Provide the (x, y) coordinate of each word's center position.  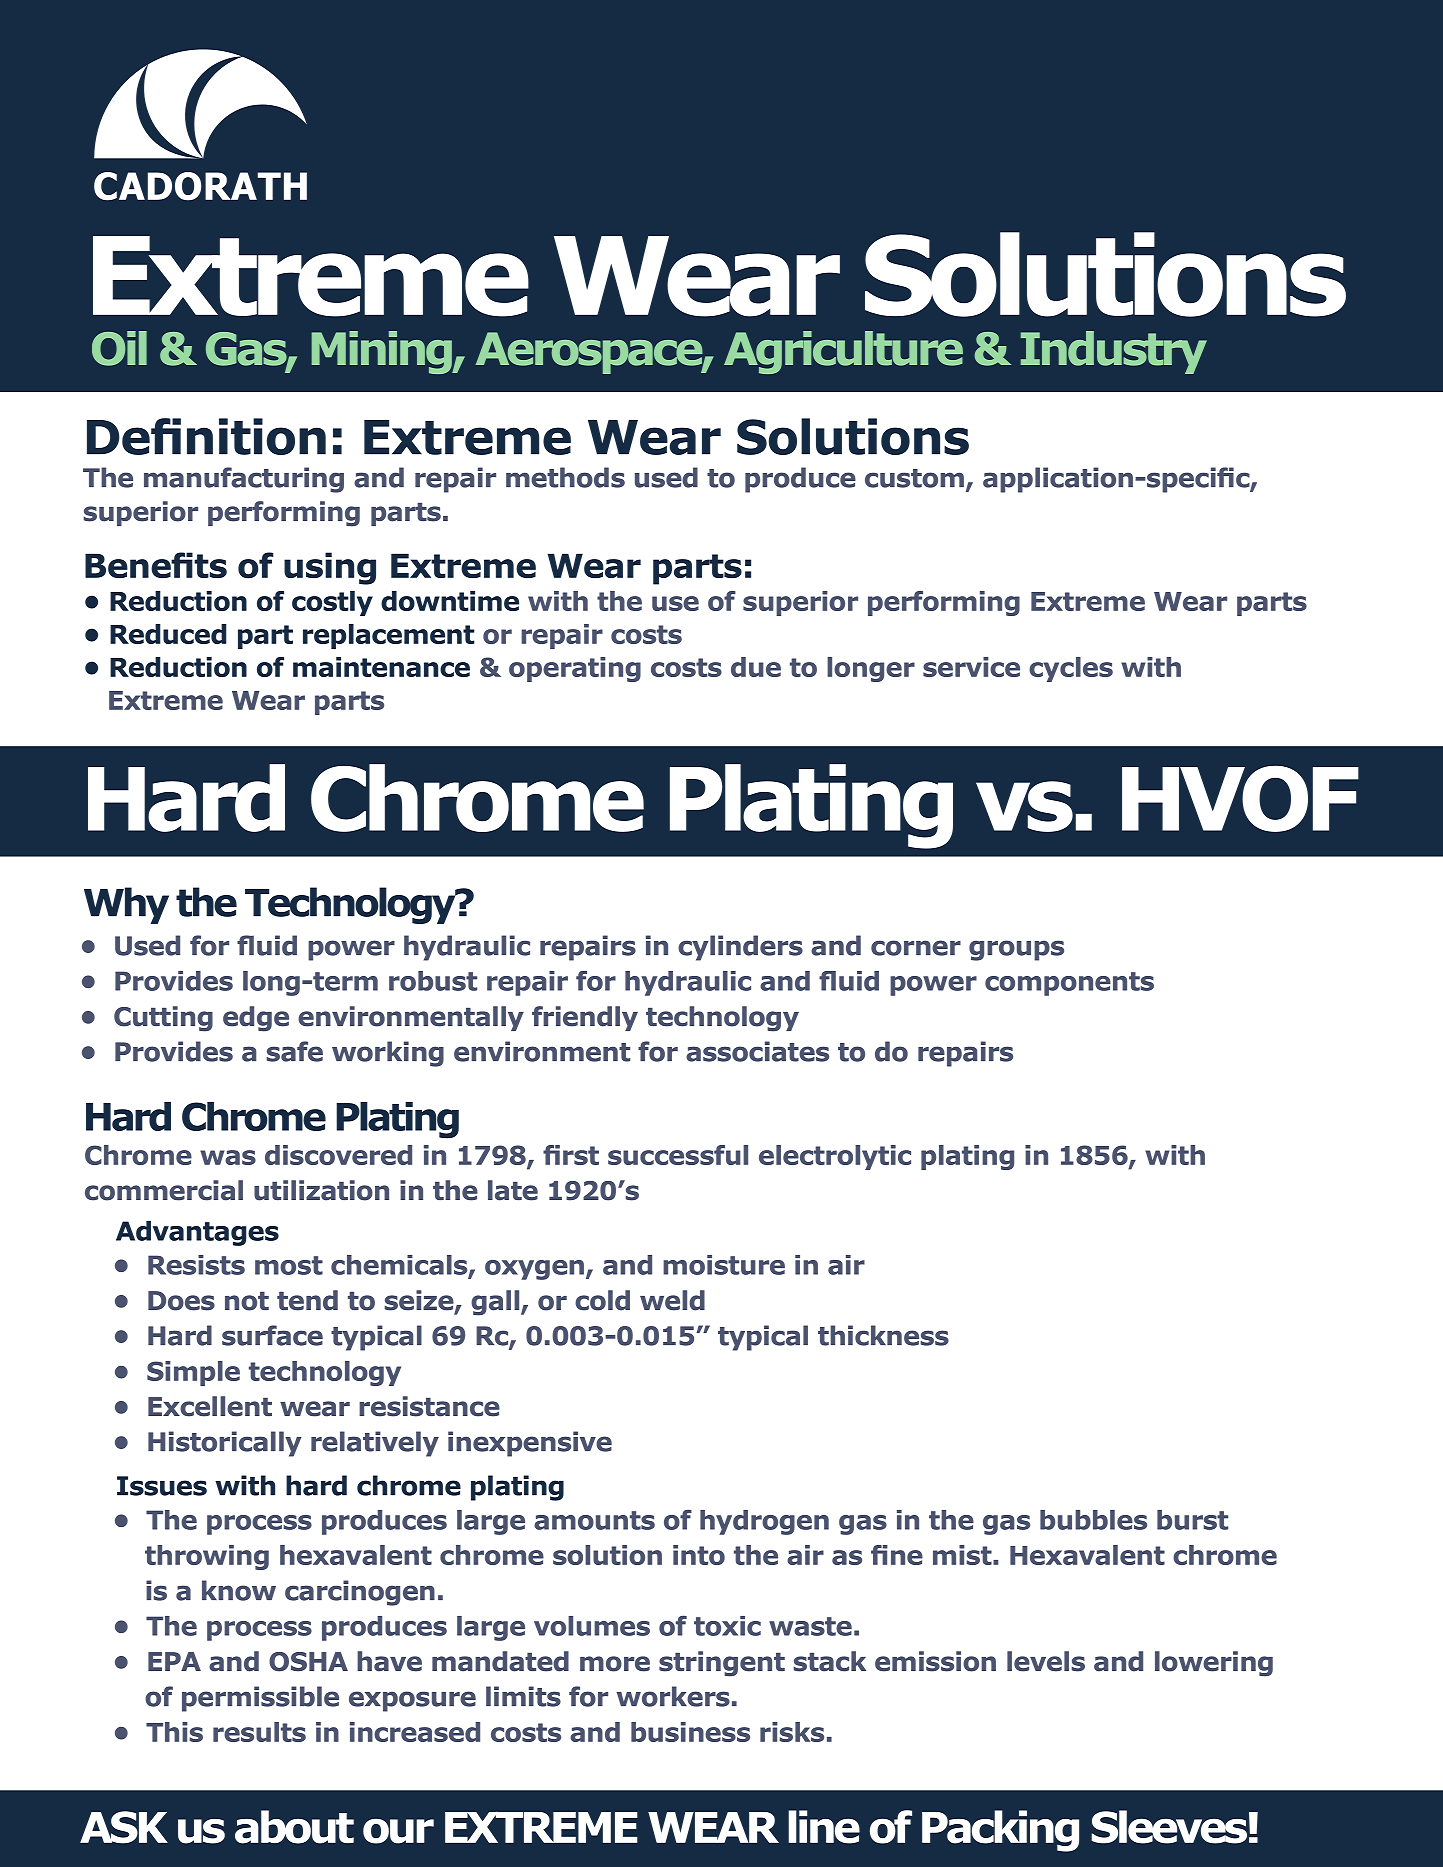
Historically (225, 1444)
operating (575, 669)
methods (565, 477)
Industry (1114, 352)
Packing (1000, 1831)
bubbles (1093, 1520)
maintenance (381, 667)
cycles (1071, 669)
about (294, 1827)
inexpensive (530, 1444)
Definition (206, 436)
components (1069, 984)
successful (678, 1155)
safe (294, 1051)
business (690, 1732)
